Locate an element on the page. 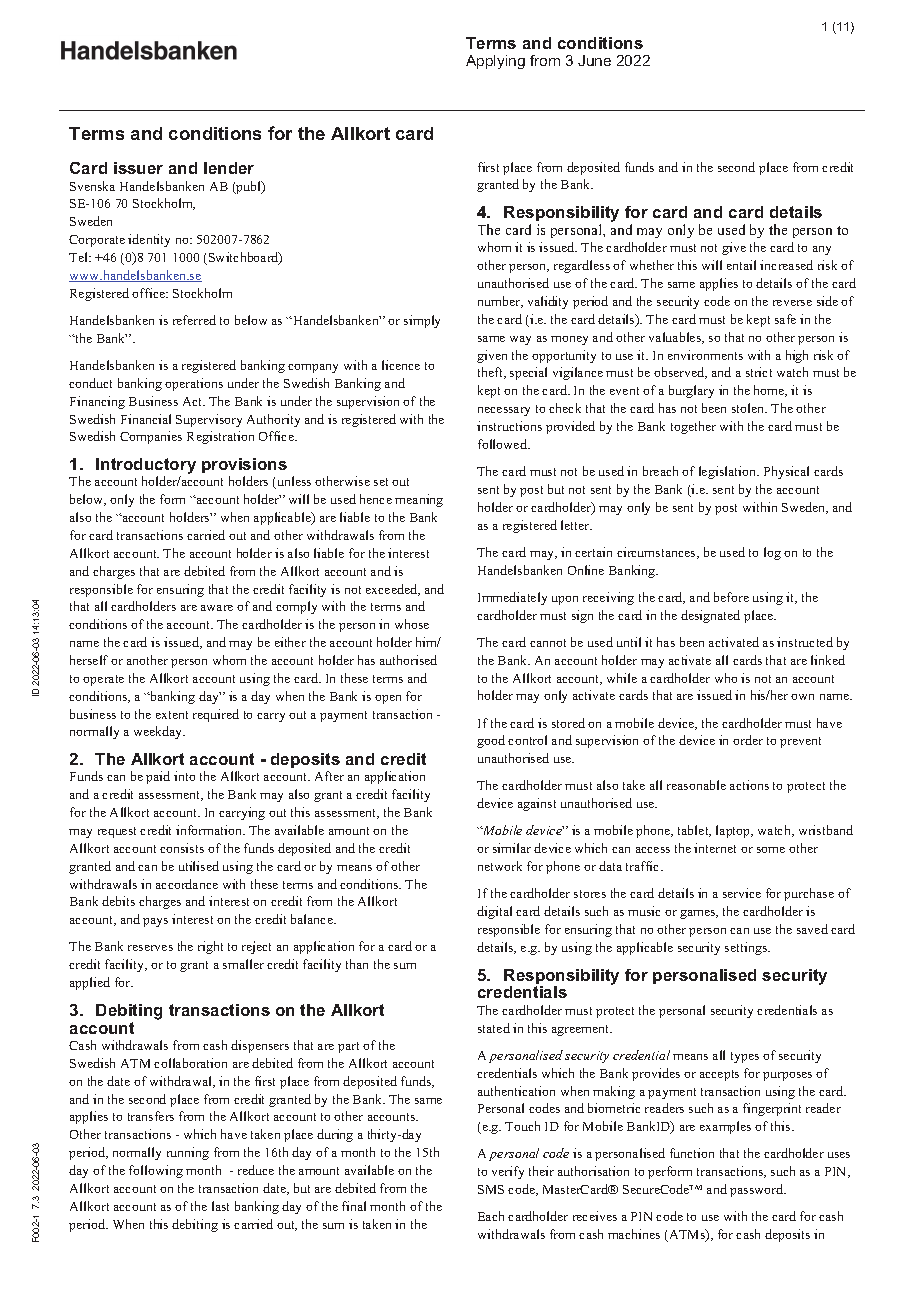 The width and height of the document is (924, 1308). instructed is located at coordinates (805, 642).
